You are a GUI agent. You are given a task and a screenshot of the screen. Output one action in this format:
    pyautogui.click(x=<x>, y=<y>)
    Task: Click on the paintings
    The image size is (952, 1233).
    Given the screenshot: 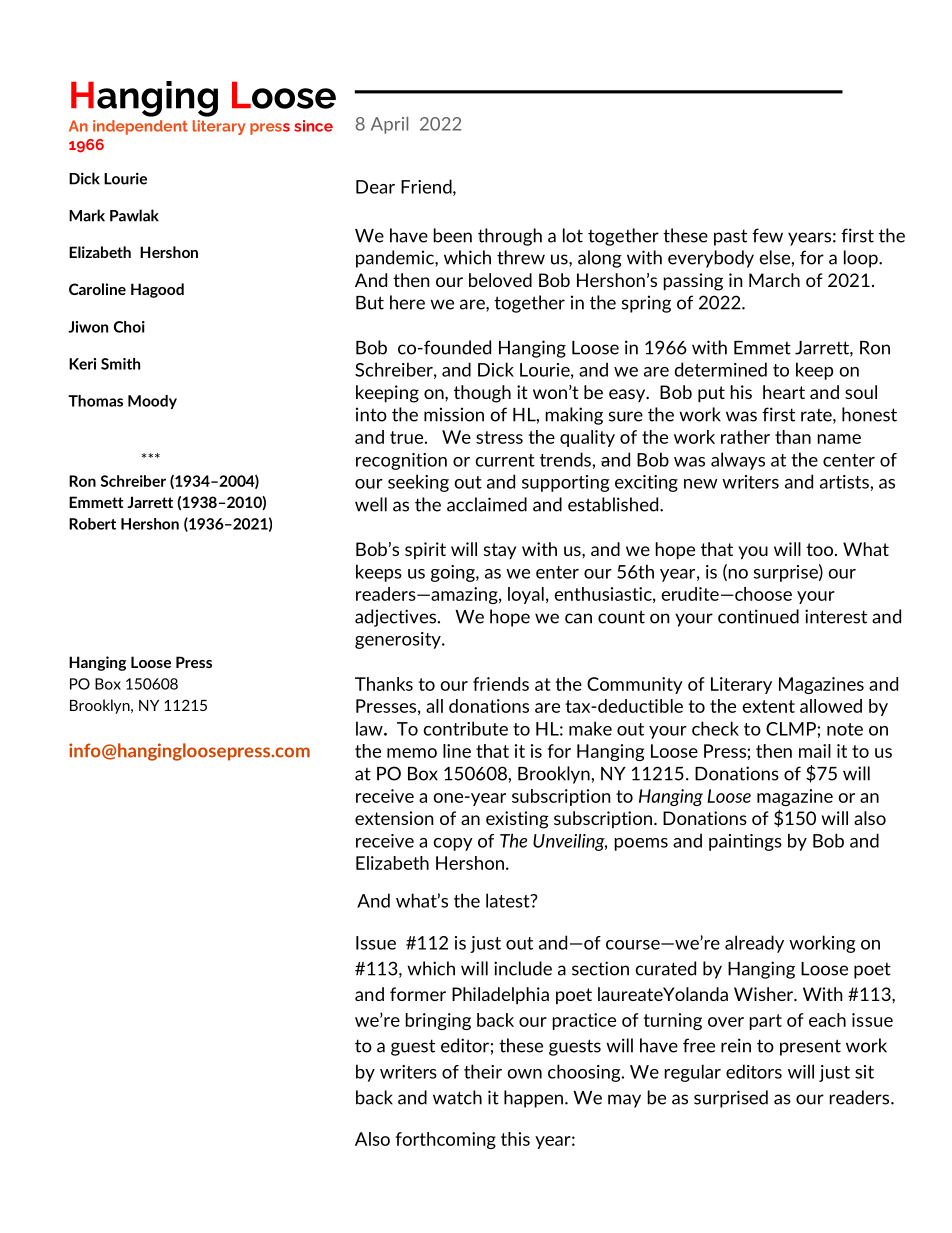 What is the action you would take?
    pyautogui.click(x=745, y=842)
